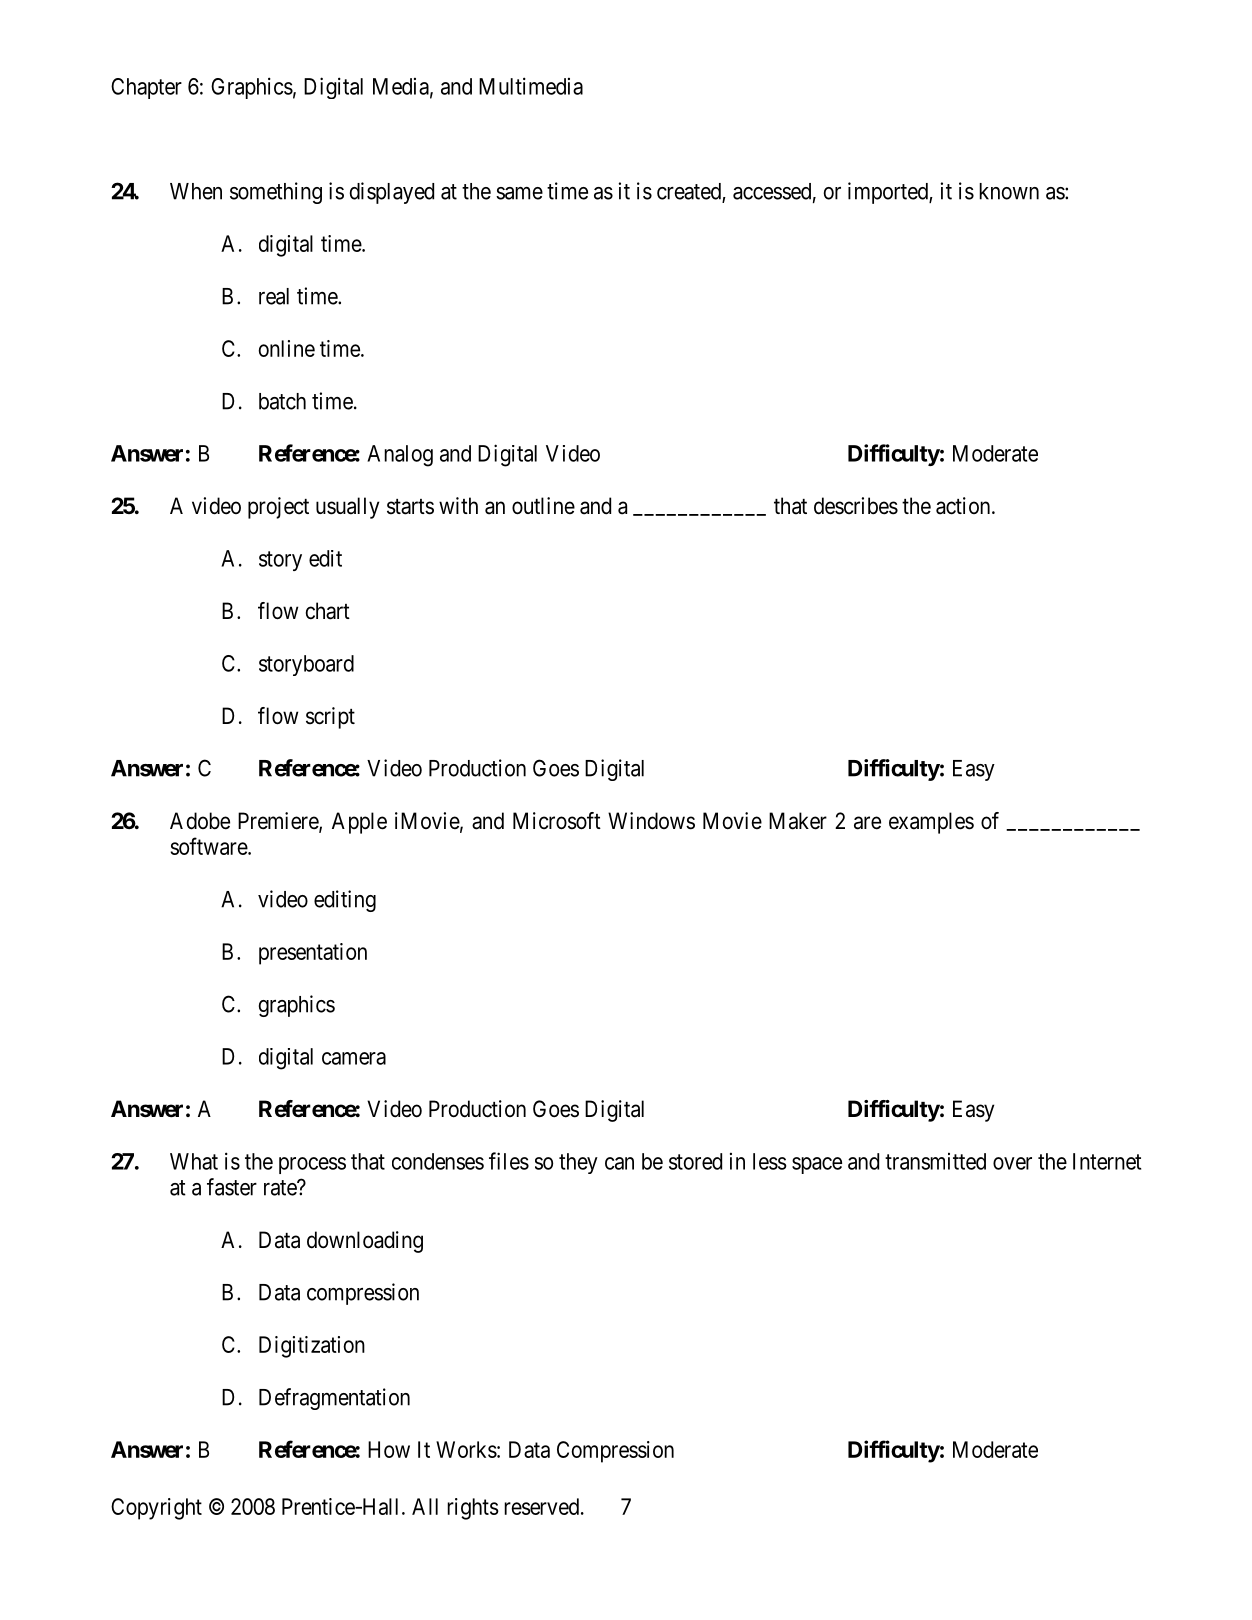 The width and height of the page is (1252, 1620). I want to click on examples, so click(931, 823).
